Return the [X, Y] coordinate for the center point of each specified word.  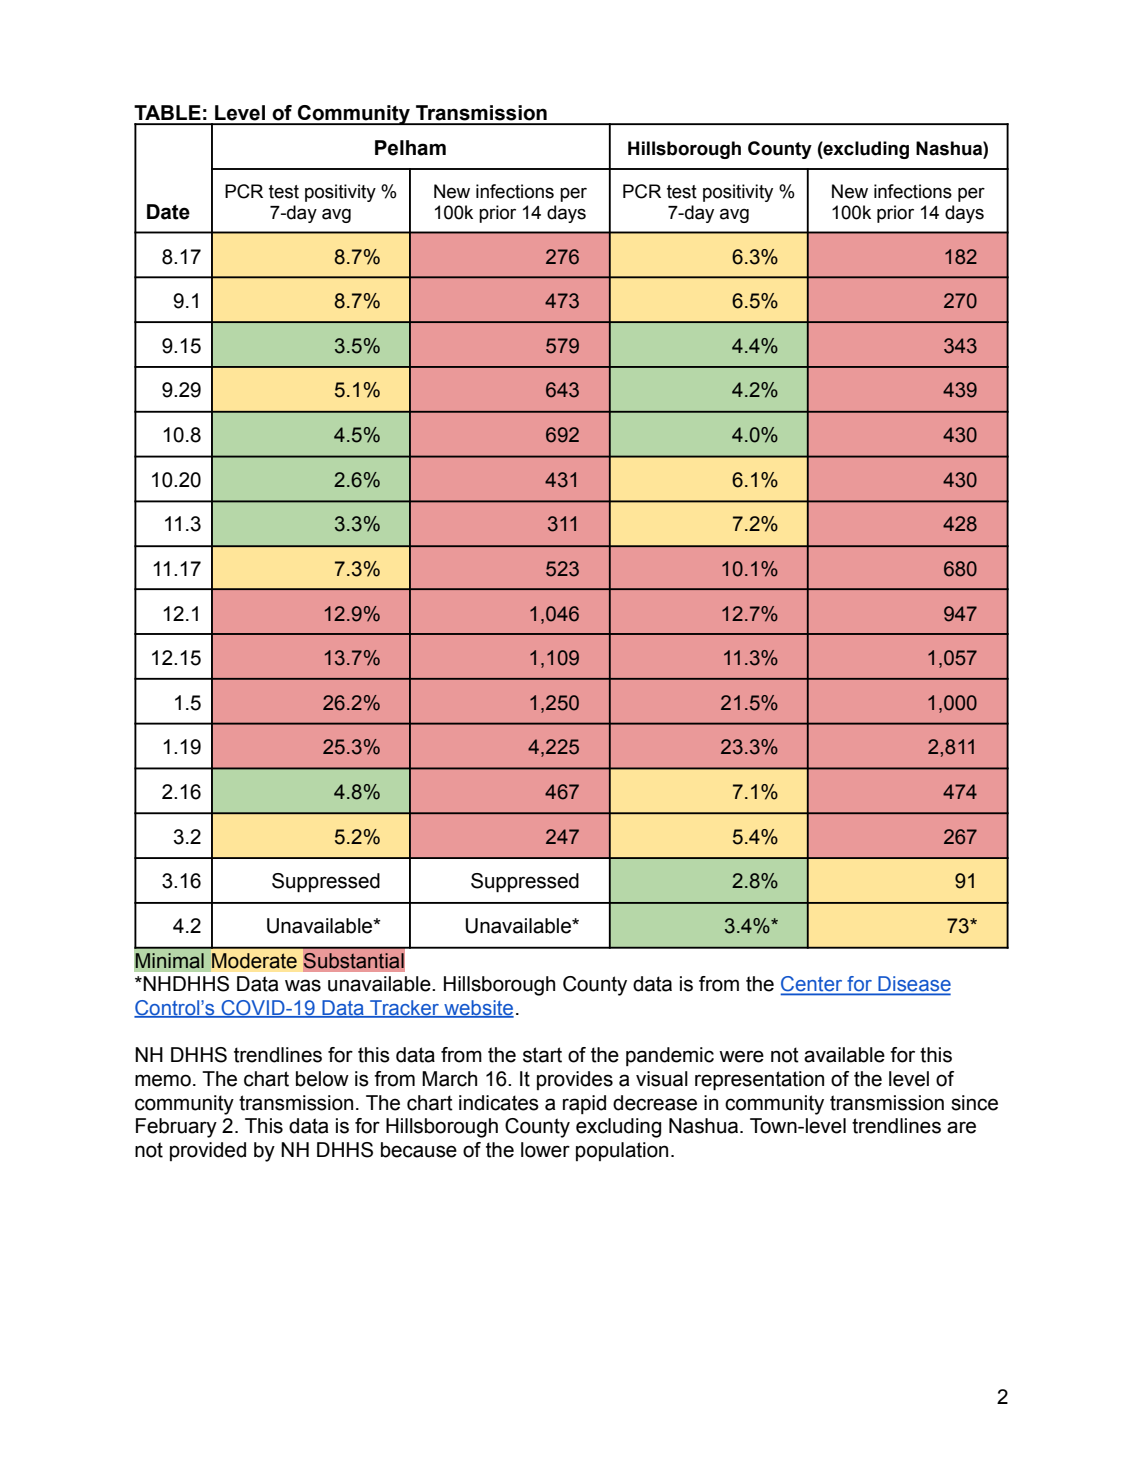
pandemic [670, 1056]
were [741, 1056]
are [961, 1127]
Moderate [254, 961]
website [478, 1009]
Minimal [170, 961]
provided [208, 1151]
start [542, 1055]
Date [168, 212]
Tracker [404, 1009]
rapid [584, 1104]
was [303, 985]
